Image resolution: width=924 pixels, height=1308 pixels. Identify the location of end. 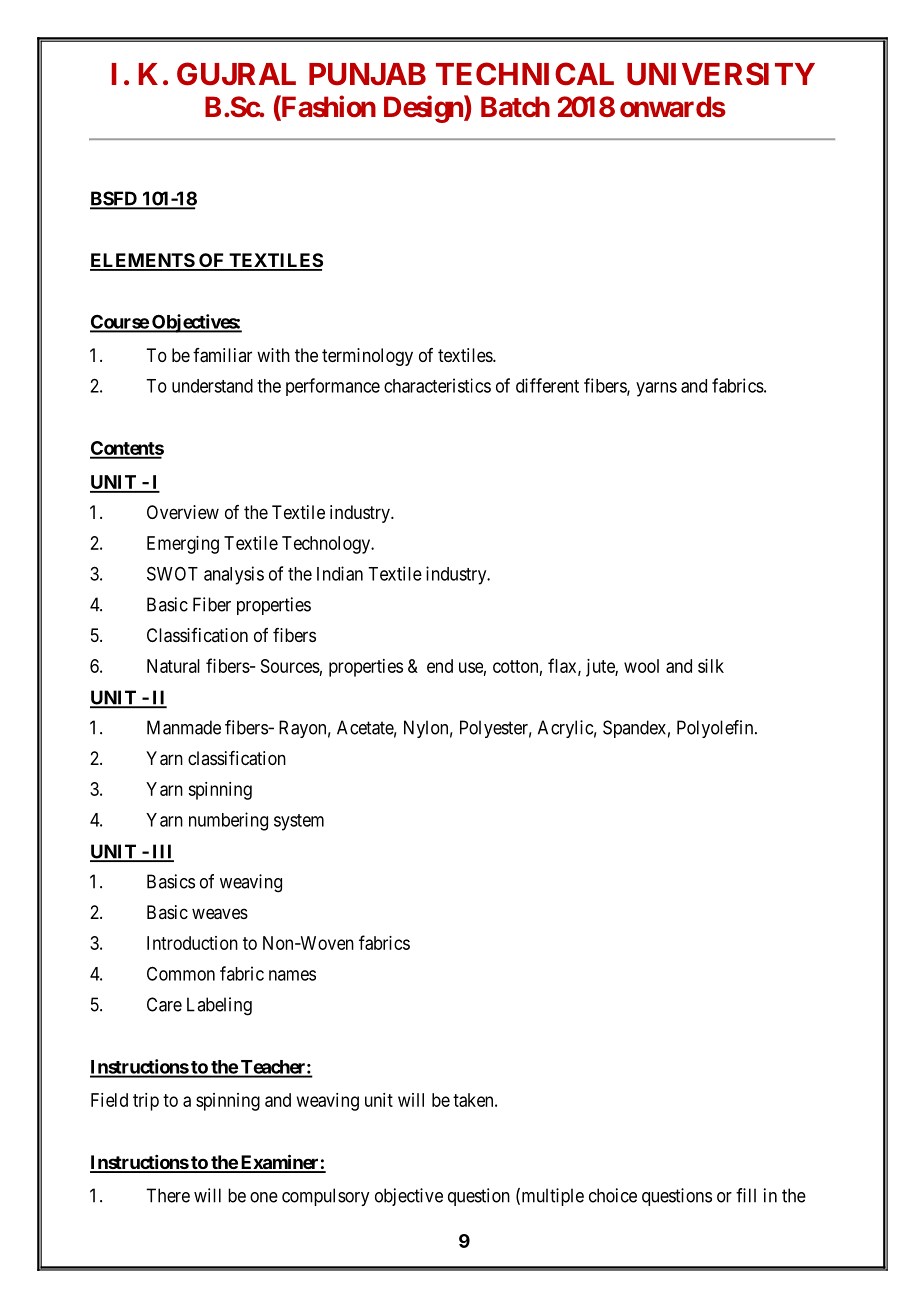
(440, 666).
